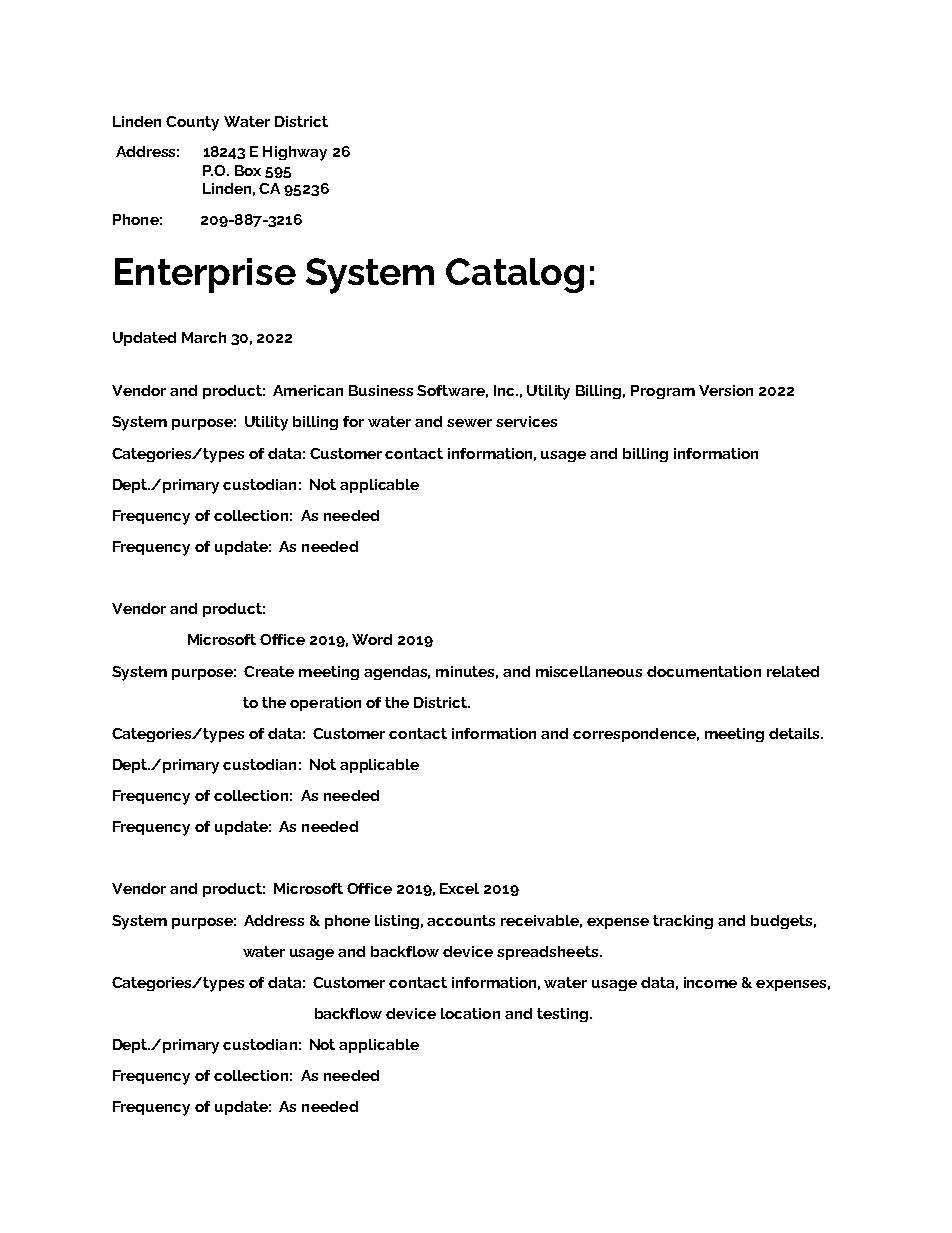  What do you see at coordinates (663, 392) in the screenshot?
I see `Program` at bounding box center [663, 392].
